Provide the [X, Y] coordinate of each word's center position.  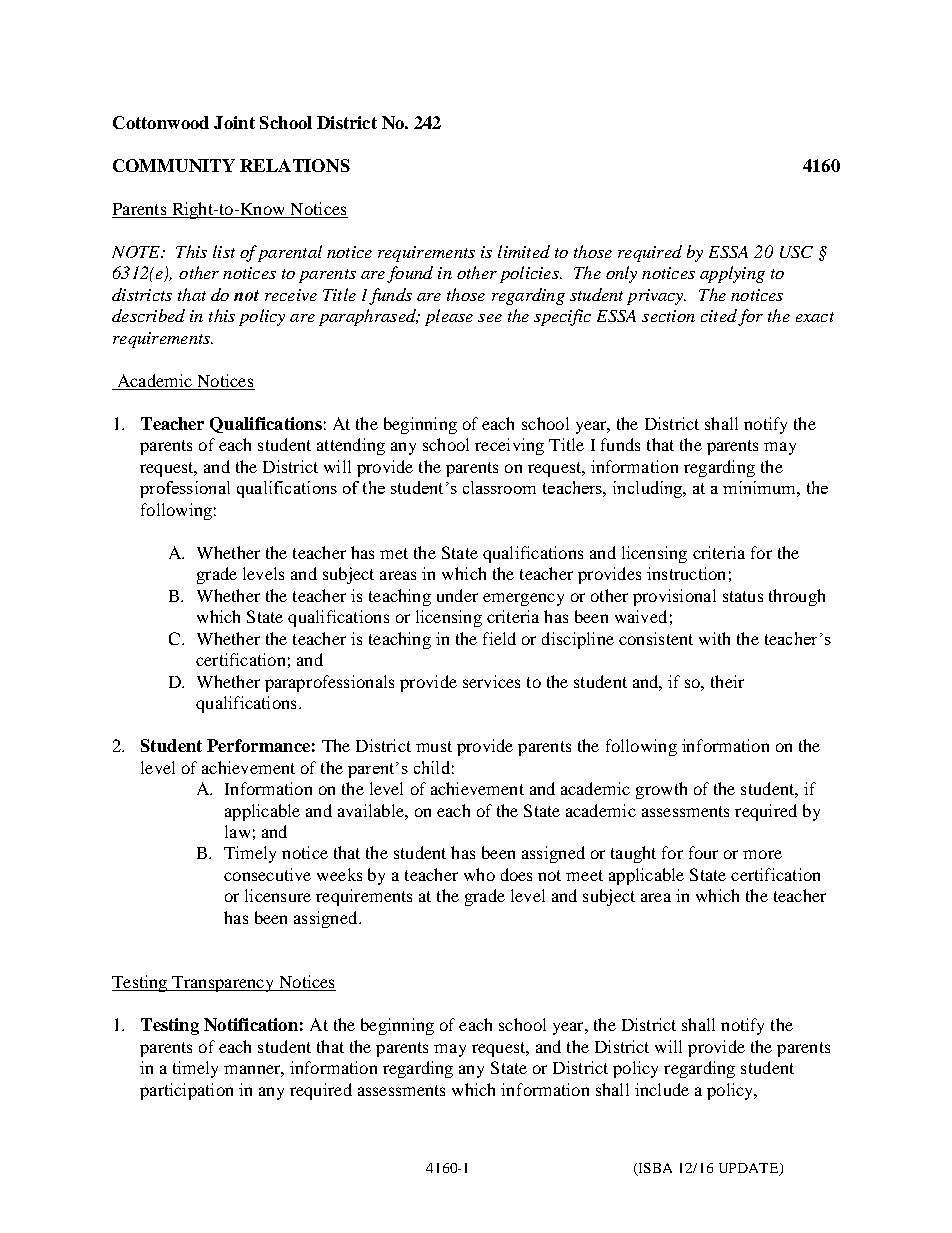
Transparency [223, 984]
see [490, 318]
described [148, 315]
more [762, 854]
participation [186, 1091]
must [434, 746]
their [727, 681]
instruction [686, 573]
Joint [234, 122]
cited [719, 315]
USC [796, 252]
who [479, 874]
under [457, 595]
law [237, 831]
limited [524, 251]
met [394, 553]
